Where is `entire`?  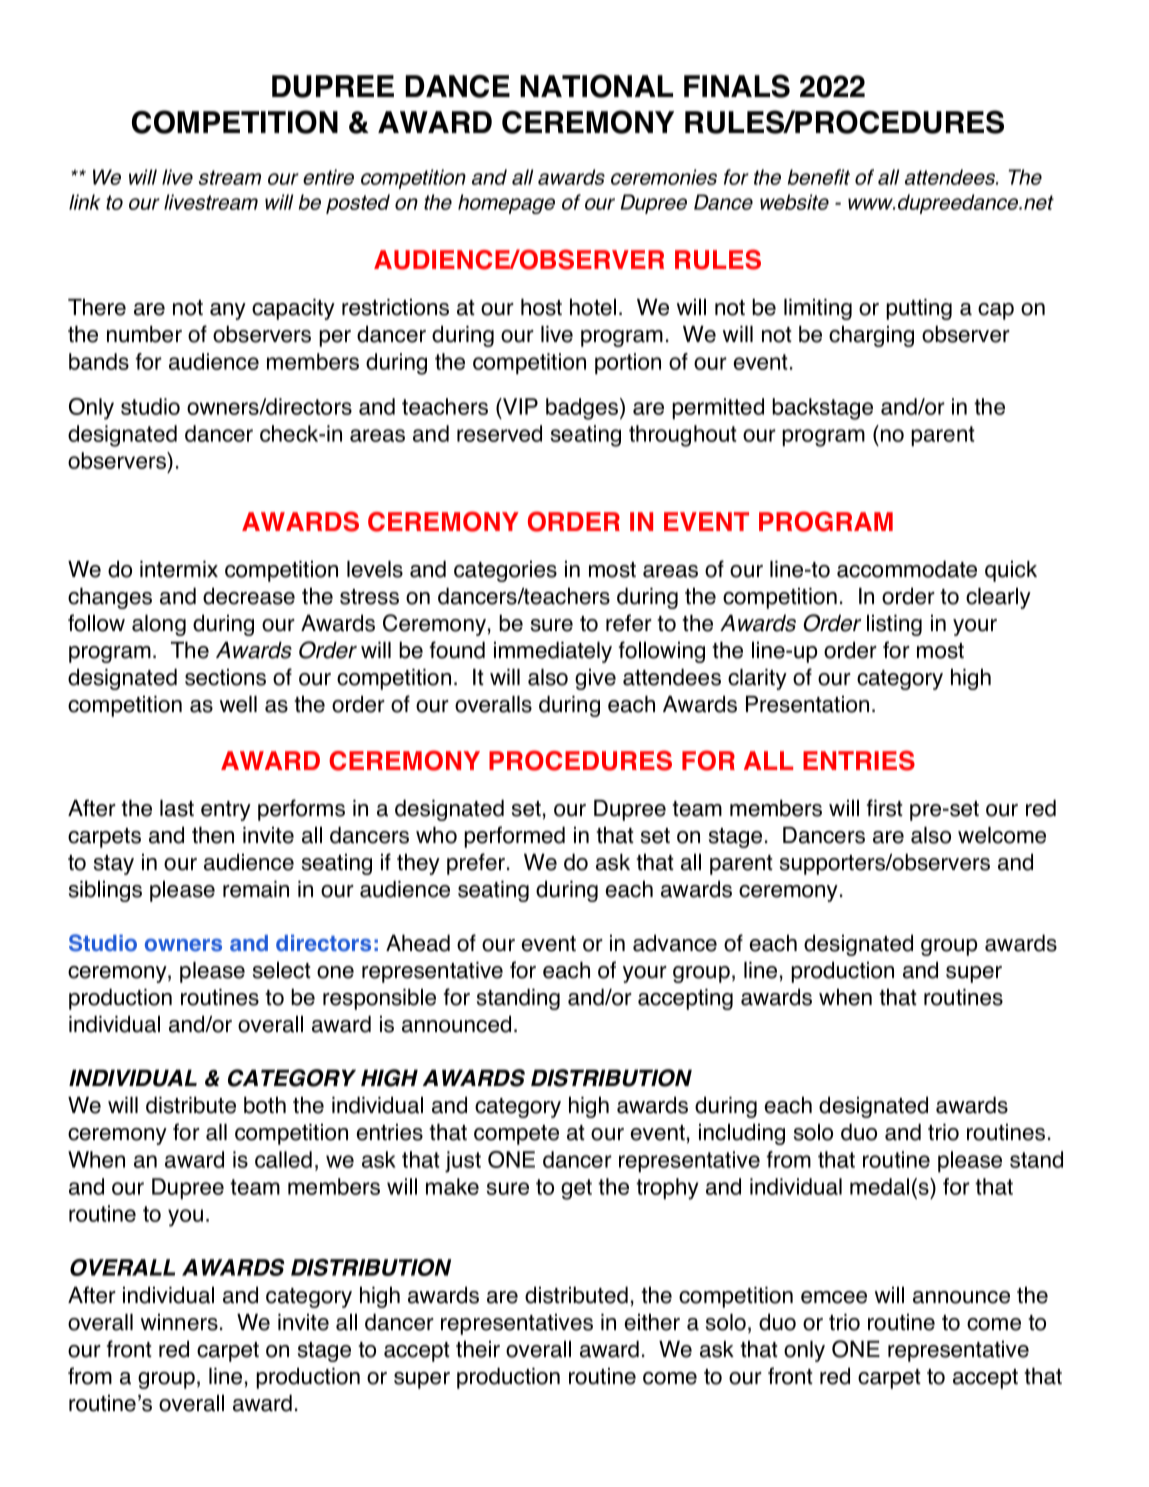
entire is located at coordinates (328, 177).
